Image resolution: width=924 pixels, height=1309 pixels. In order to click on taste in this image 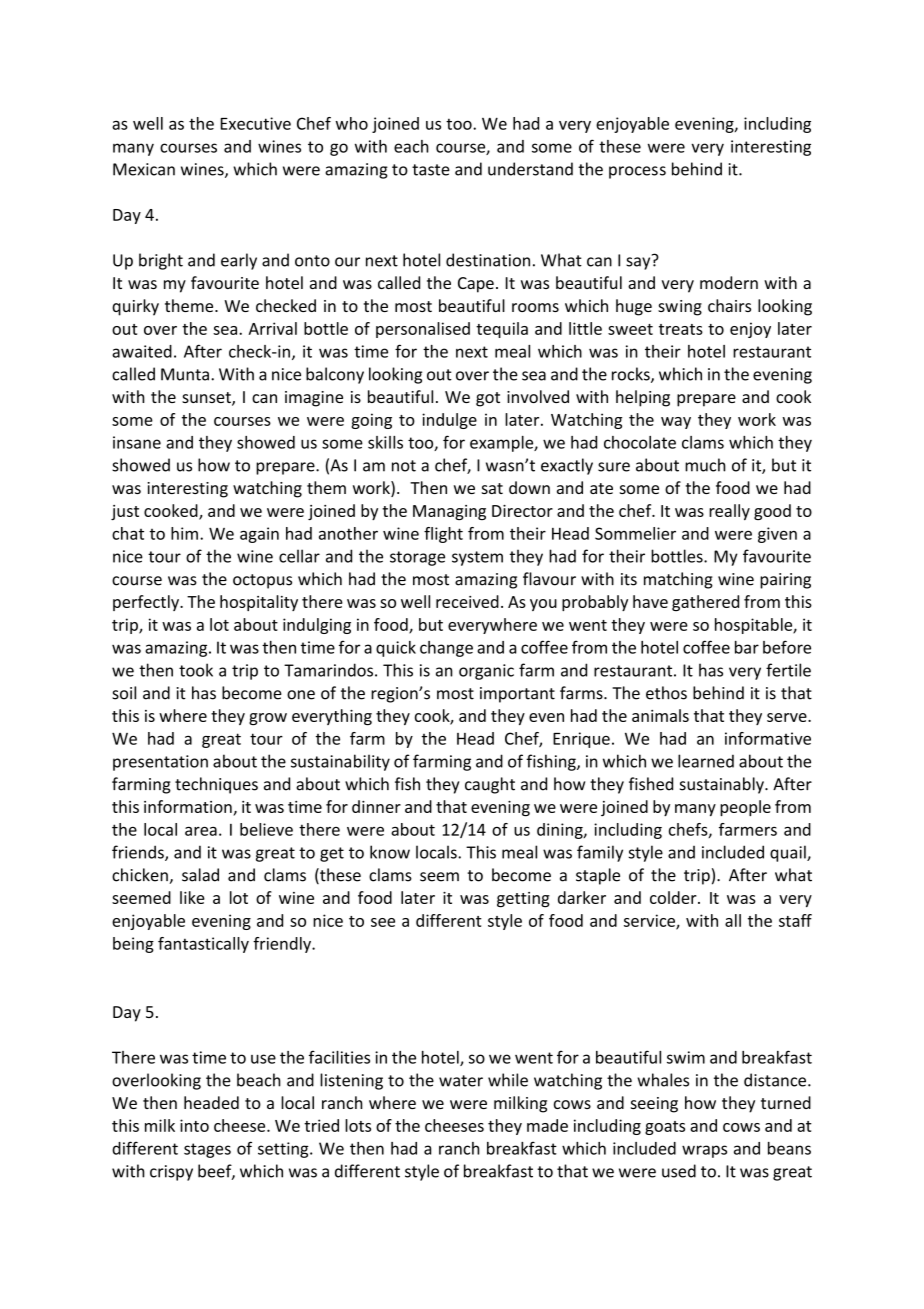, I will do `click(431, 170)`.
